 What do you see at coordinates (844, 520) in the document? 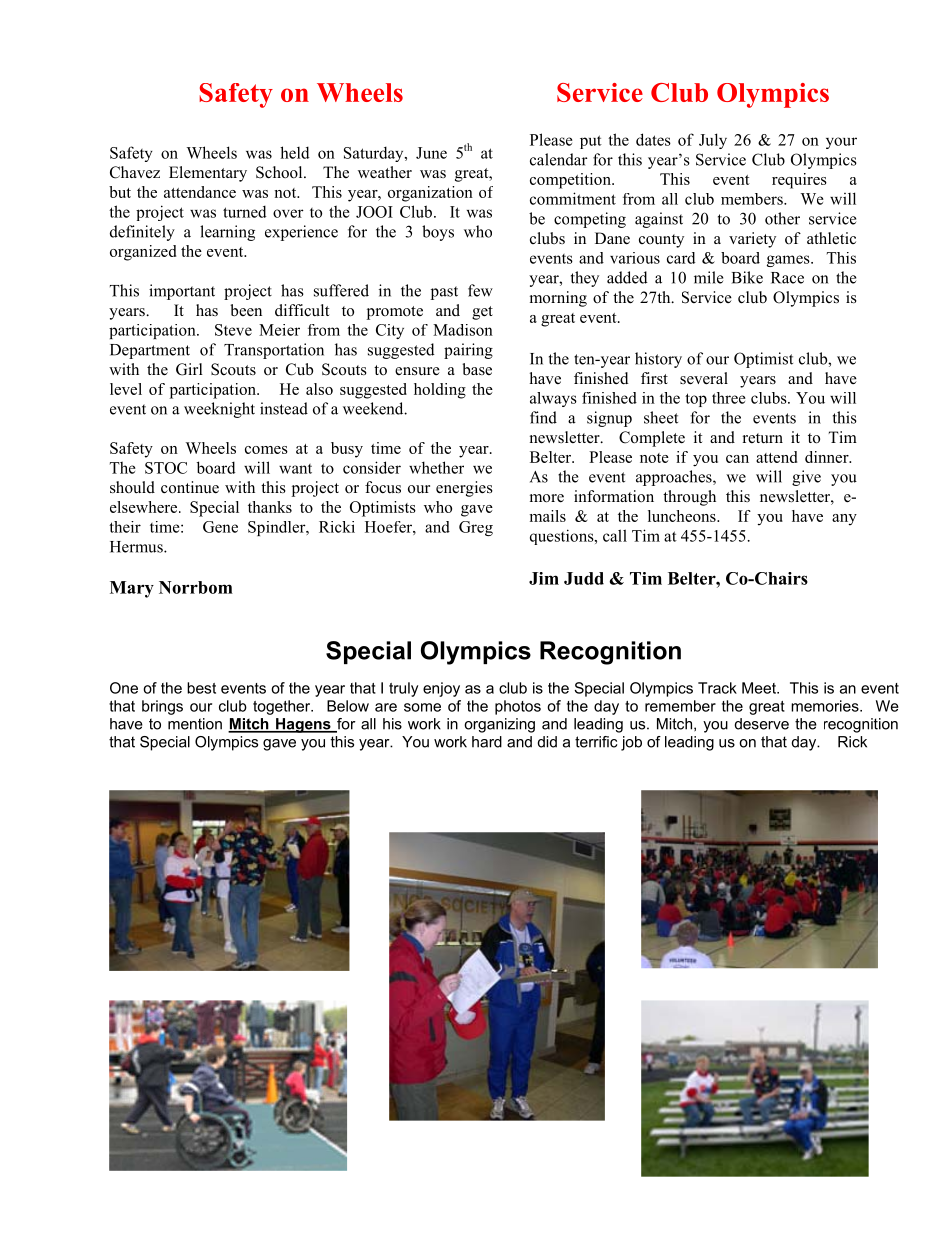
I see `any` at bounding box center [844, 520].
